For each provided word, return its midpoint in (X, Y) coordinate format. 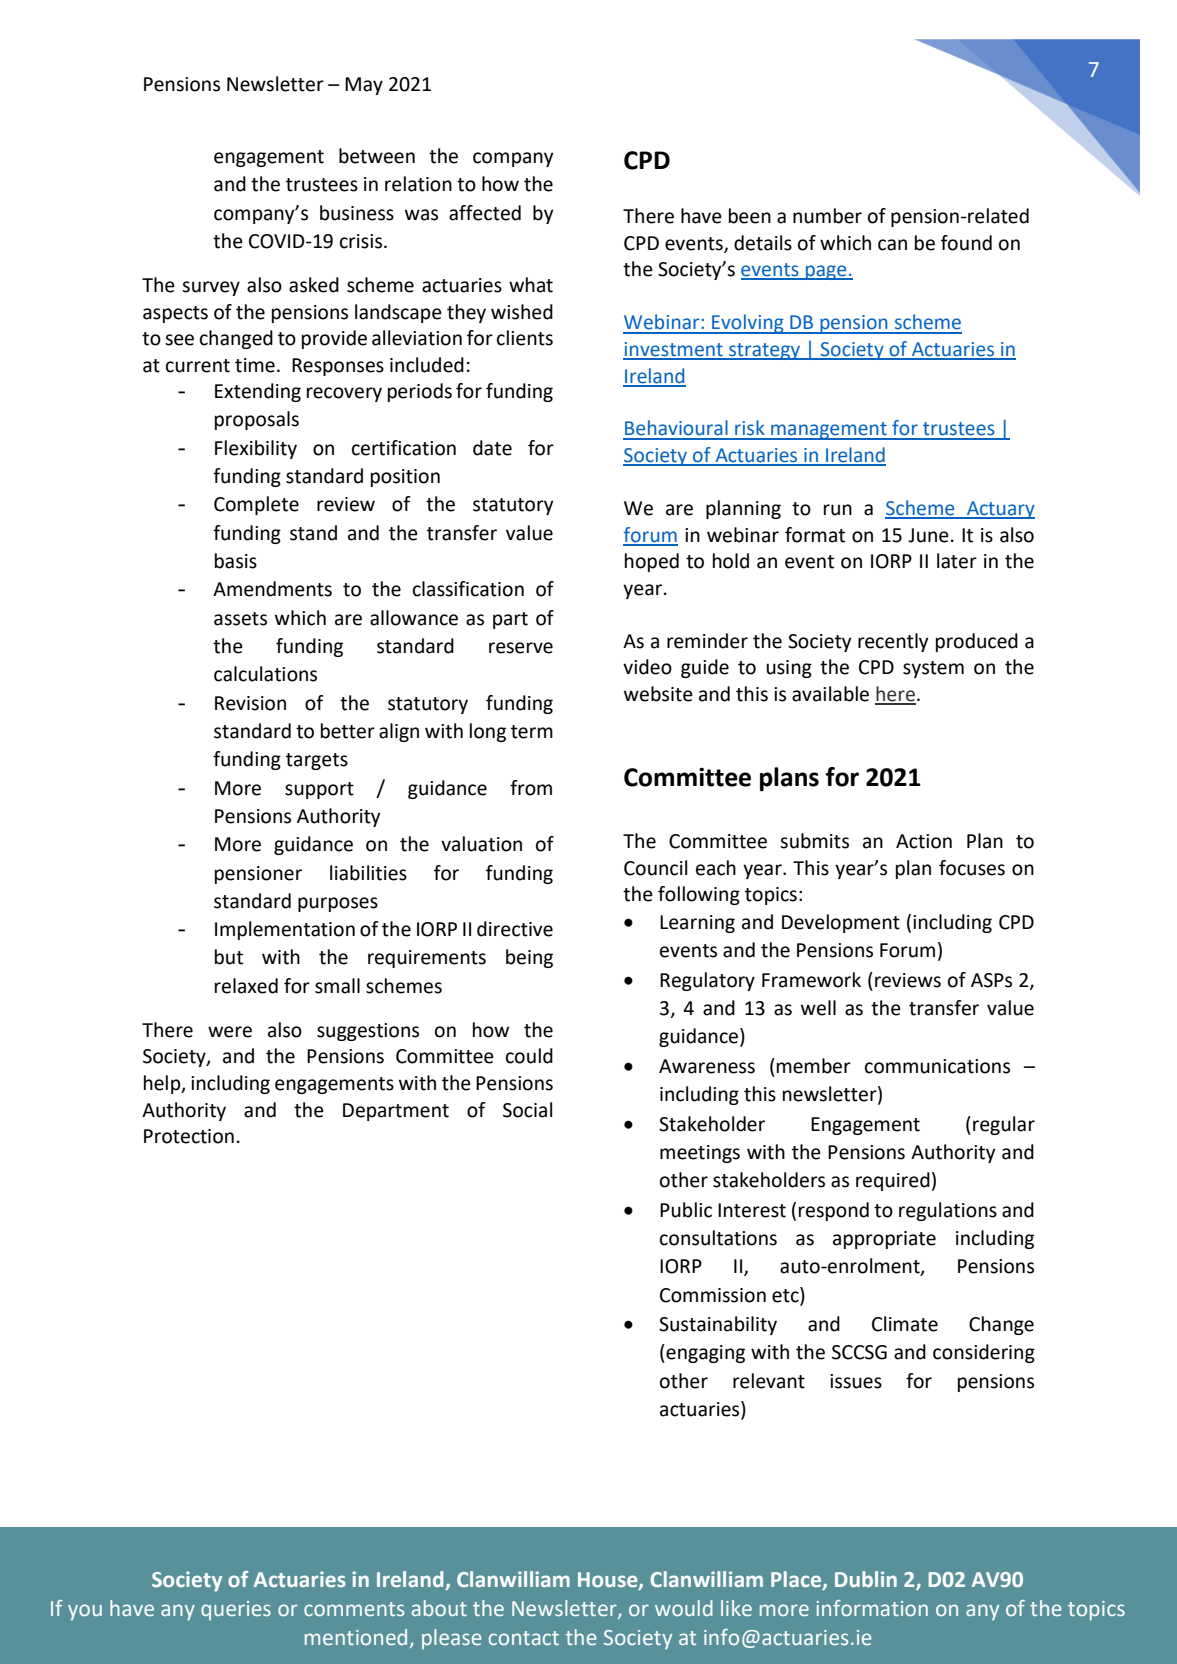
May (364, 86)
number (827, 216)
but (229, 957)
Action (924, 841)
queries (236, 1611)
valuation (481, 844)
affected (485, 213)
